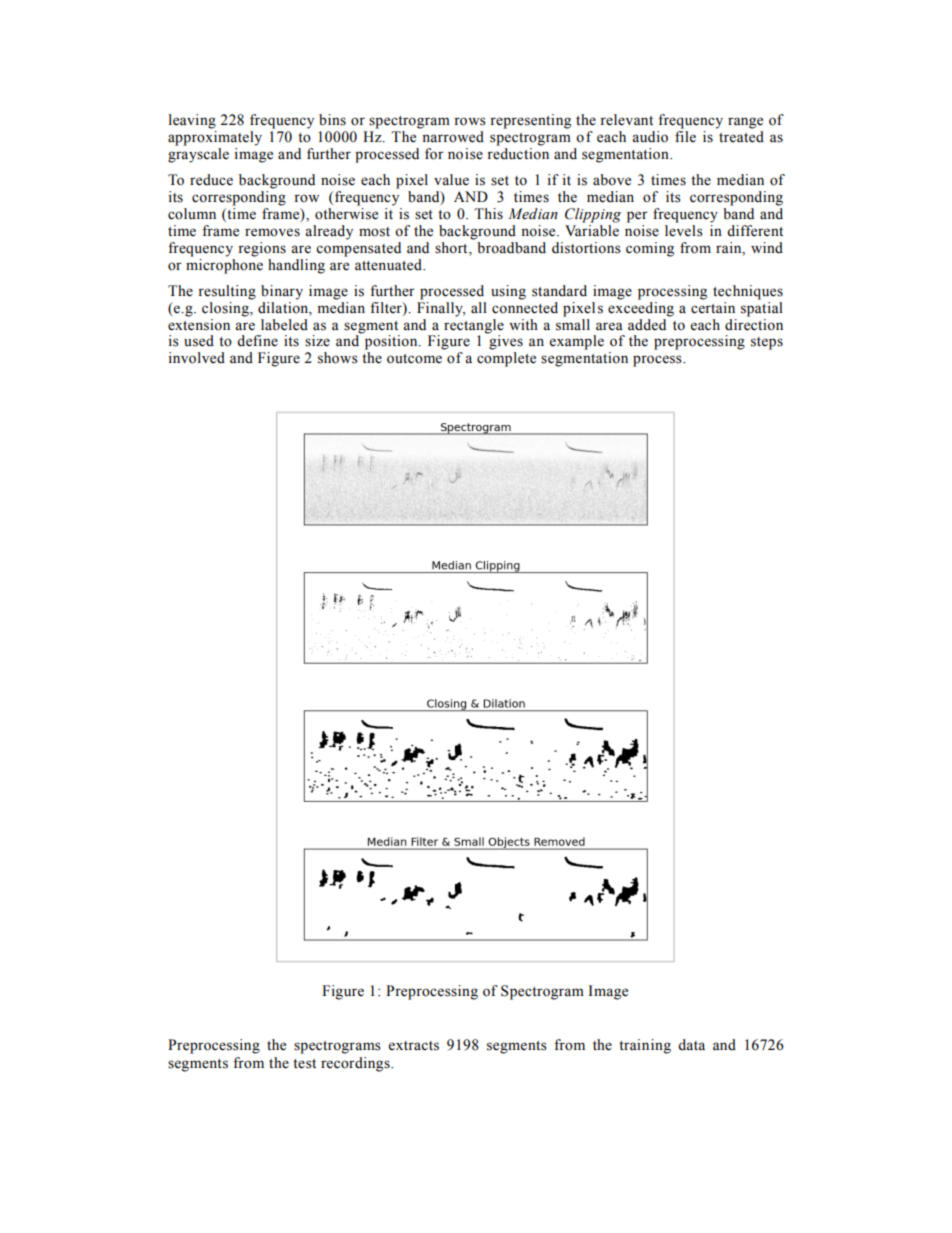 This document has width=952, height=1233. I want to click on approximately, so click(215, 138).
